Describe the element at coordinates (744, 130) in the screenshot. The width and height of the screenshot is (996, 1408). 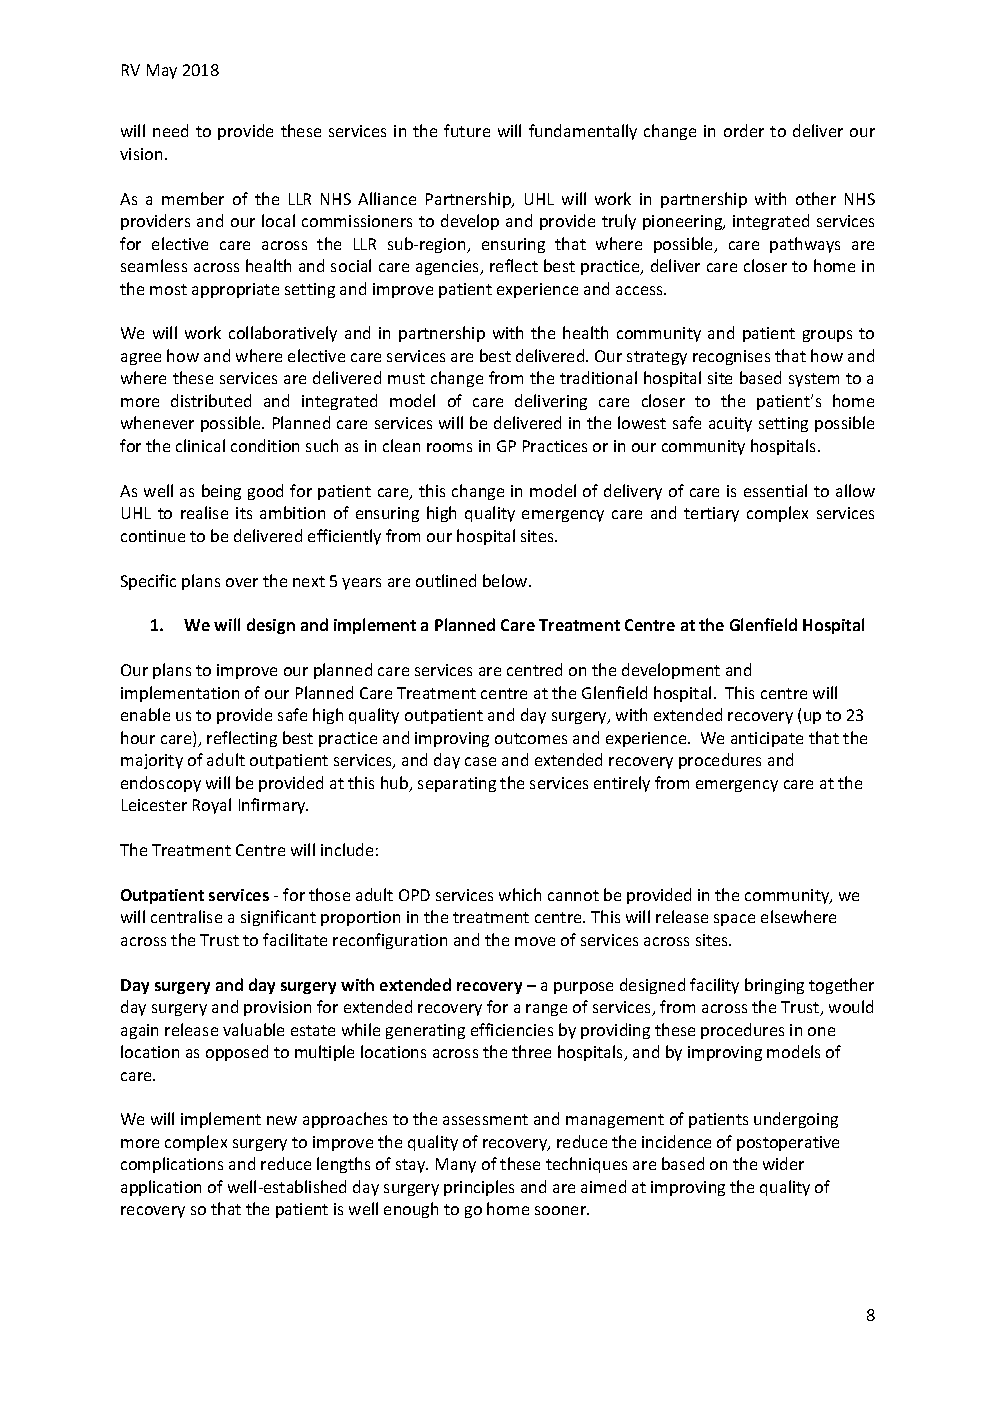
I see `order` at that location.
